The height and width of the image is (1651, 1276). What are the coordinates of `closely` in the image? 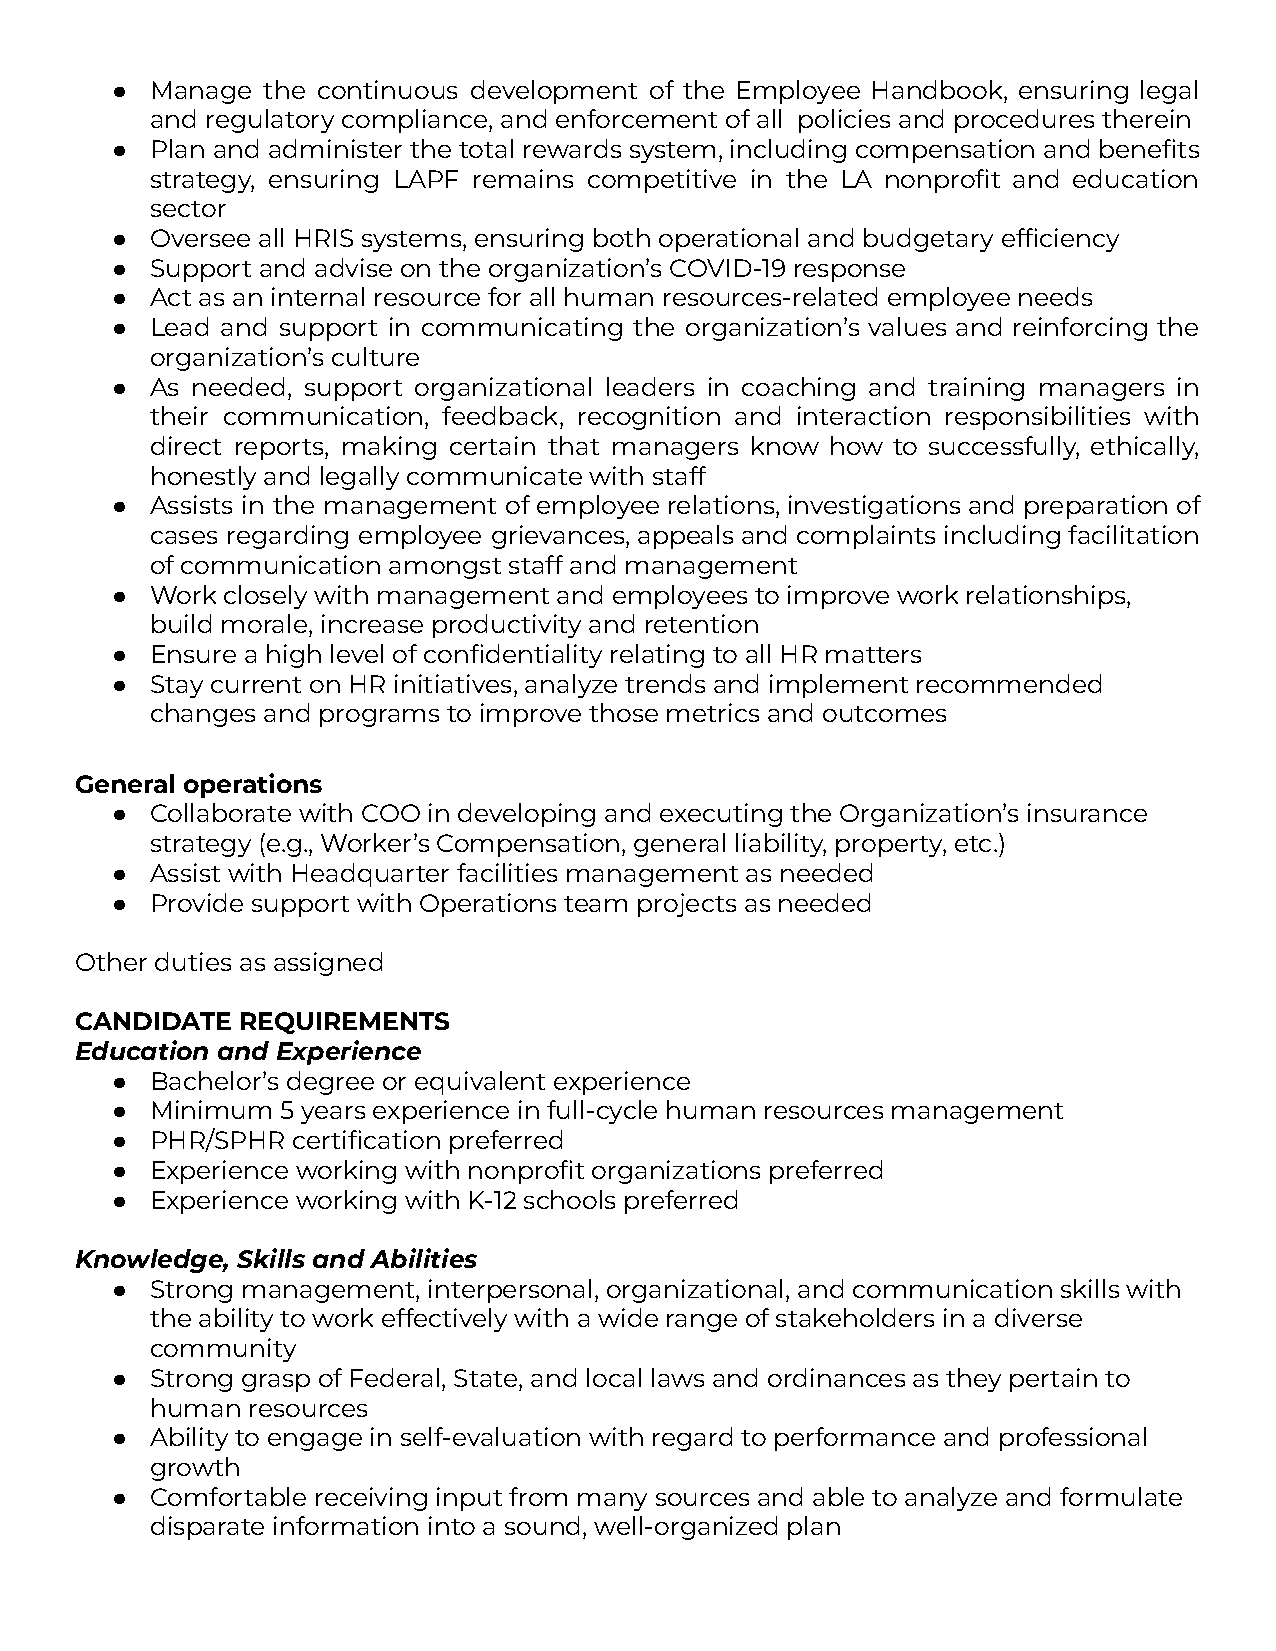 It's located at (265, 597).
